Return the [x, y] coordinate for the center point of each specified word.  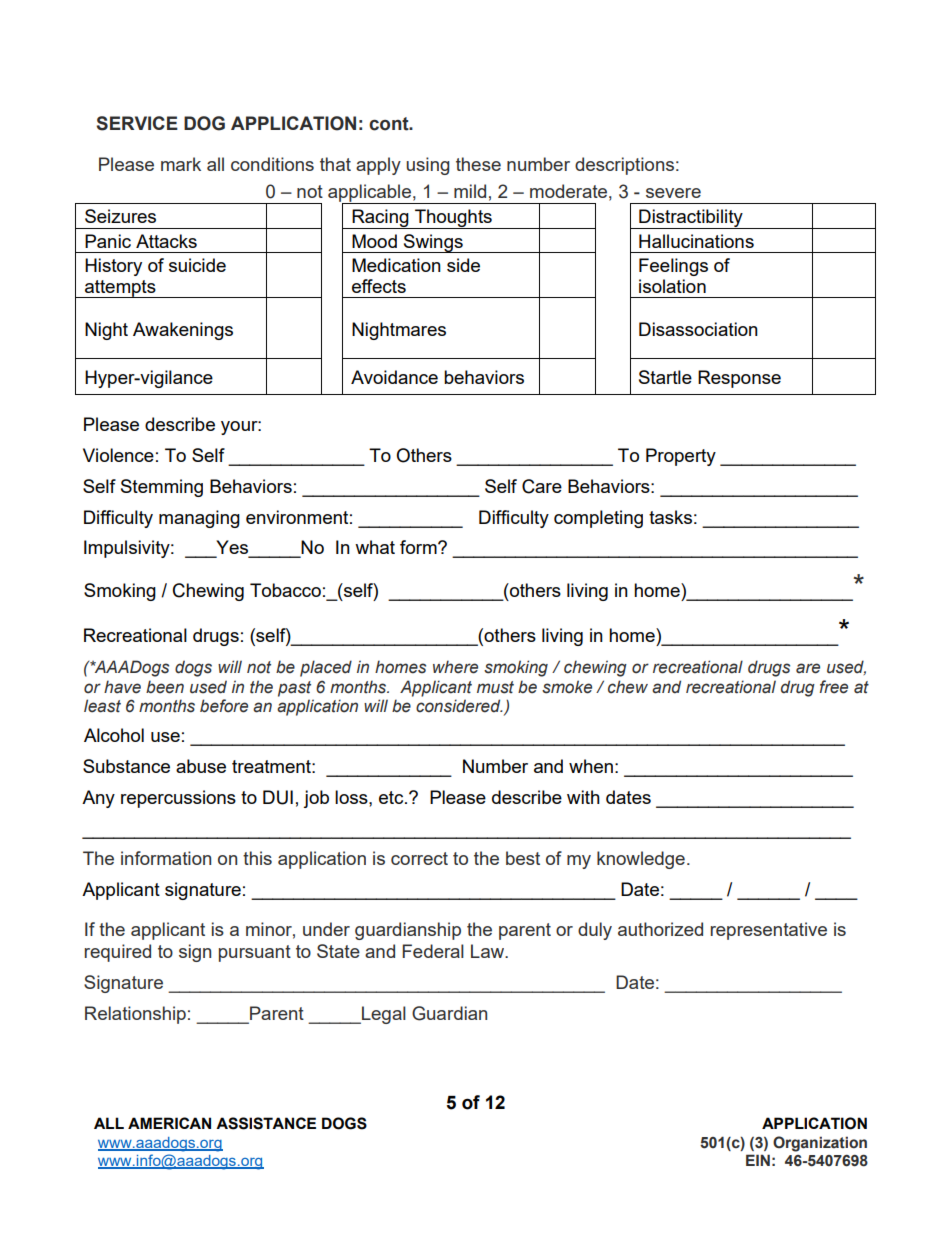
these [478, 164]
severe [673, 193]
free [834, 687]
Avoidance [394, 377]
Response [739, 379]
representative [769, 931]
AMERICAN [169, 1123]
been [165, 687]
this [257, 858]
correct [419, 858]
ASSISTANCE [266, 1123]
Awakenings [183, 331]
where [455, 667]
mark [181, 164]
